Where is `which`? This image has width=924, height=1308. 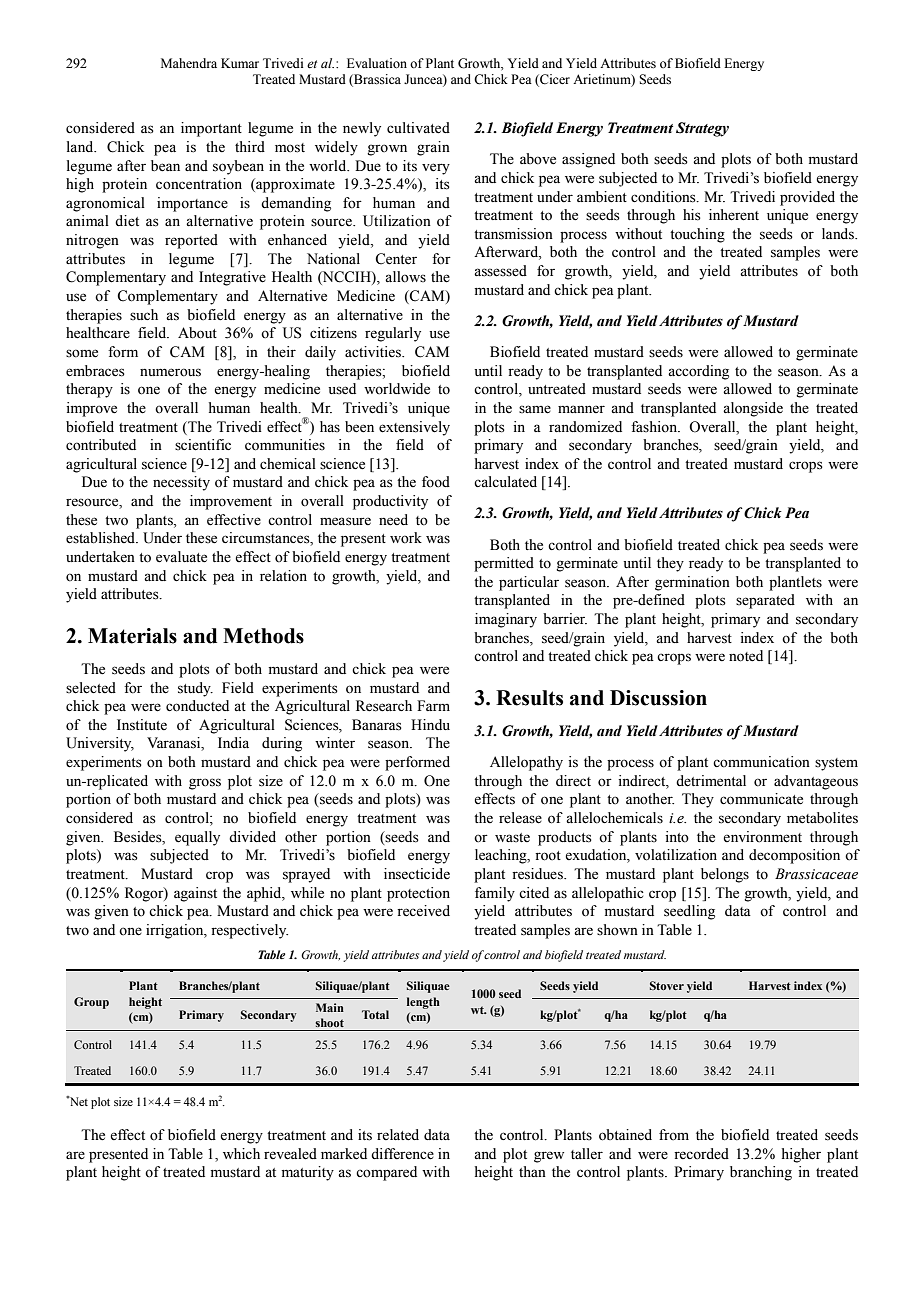
which is located at coordinates (241, 1153).
